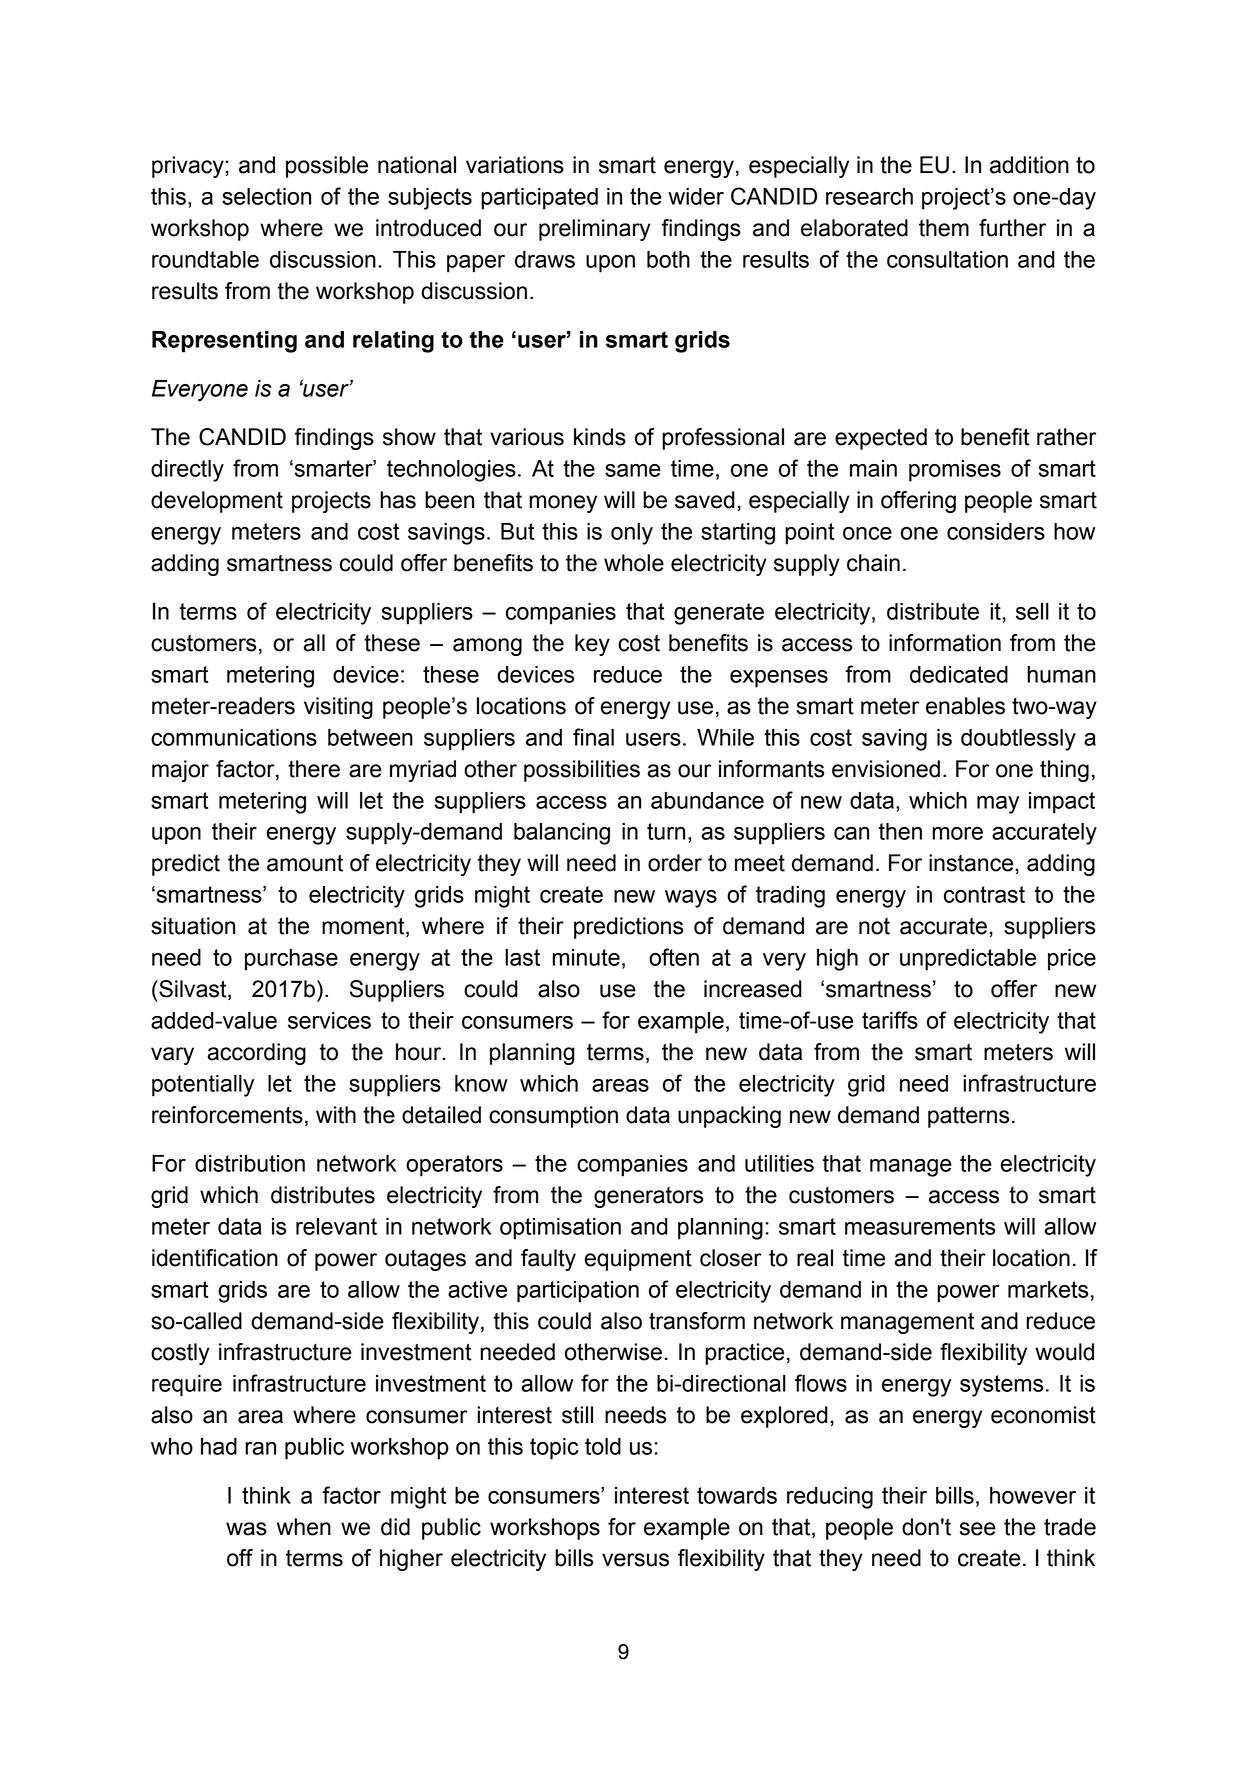 This screenshot has height=1766, width=1248. I want to click on preliminary, so click(595, 230).
